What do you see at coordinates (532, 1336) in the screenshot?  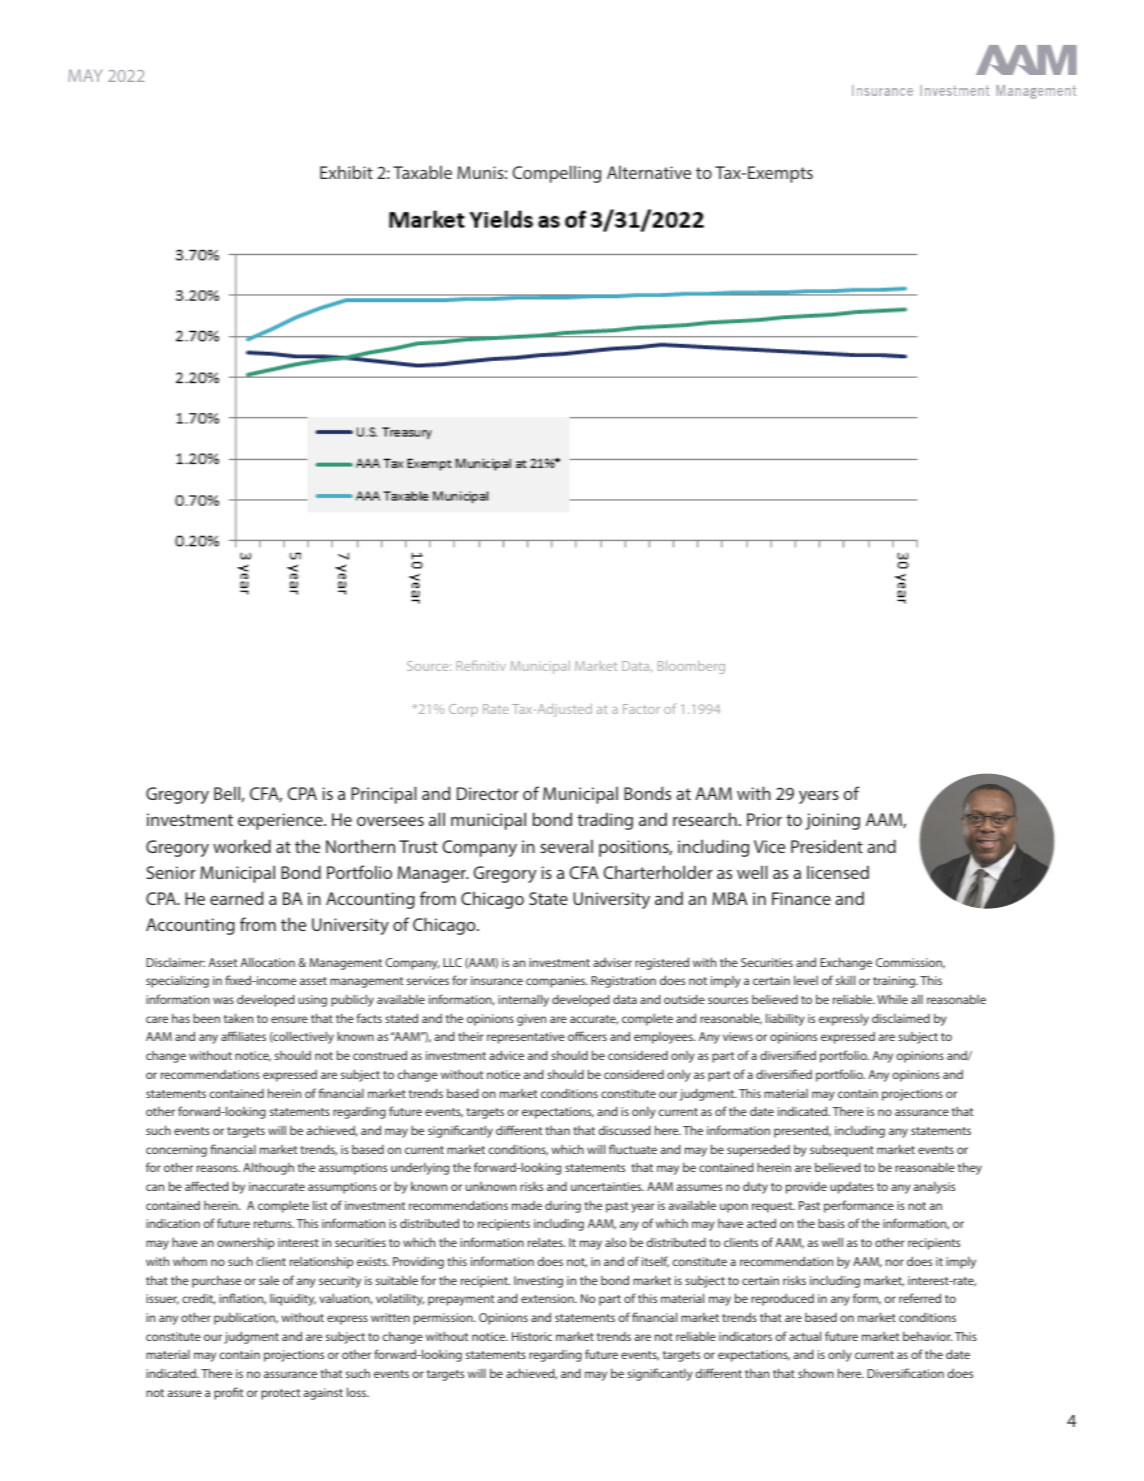 I see `Historic` at bounding box center [532, 1336].
